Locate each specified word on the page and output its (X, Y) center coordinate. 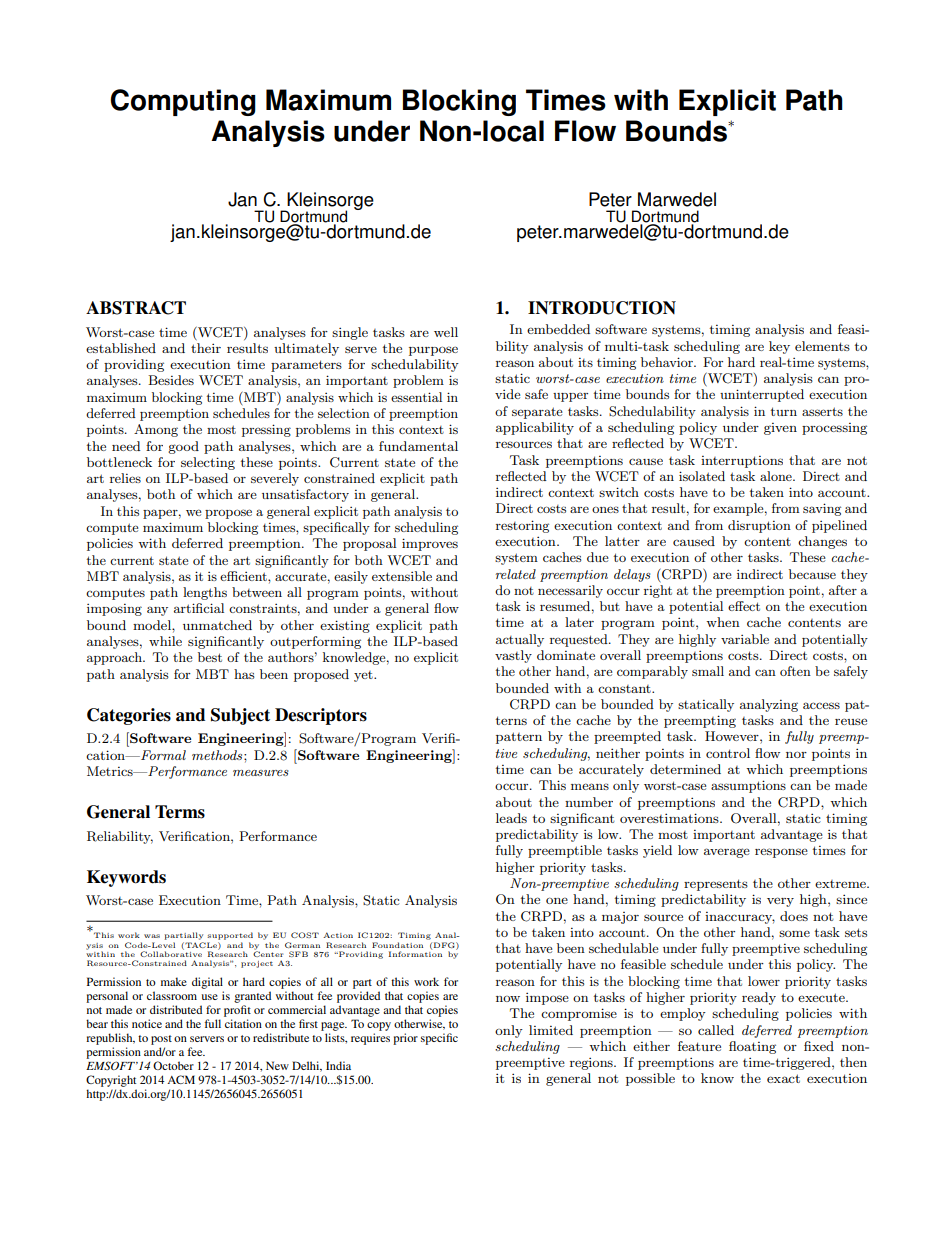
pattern (519, 738)
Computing (183, 102)
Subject (240, 716)
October (173, 1065)
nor (796, 754)
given (780, 429)
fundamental (418, 446)
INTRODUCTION (602, 308)
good (183, 447)
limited (551, 1030)
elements (822, 346)
